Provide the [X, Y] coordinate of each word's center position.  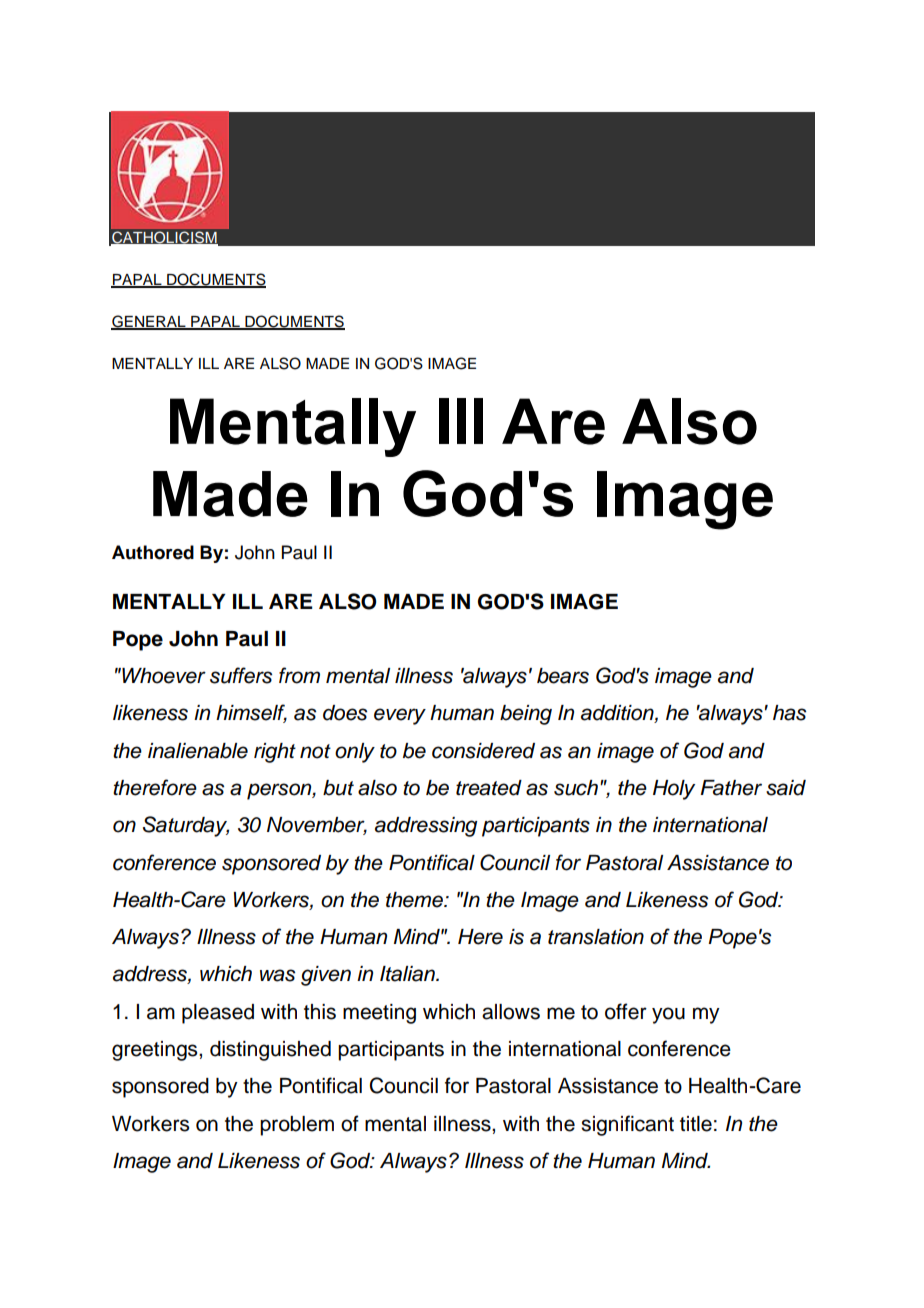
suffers [241, 675]
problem [297, 1126]
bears [563, 676]
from [299, 675]
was [277, 975]
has [789, 713]
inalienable [198, 751]
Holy [674, 790]
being [526, 715]
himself [251, 713]
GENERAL [149, 322]
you [668, 1015]
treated [489, 788]
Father [731, 788]
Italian [408, 974]
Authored [153, 552]
